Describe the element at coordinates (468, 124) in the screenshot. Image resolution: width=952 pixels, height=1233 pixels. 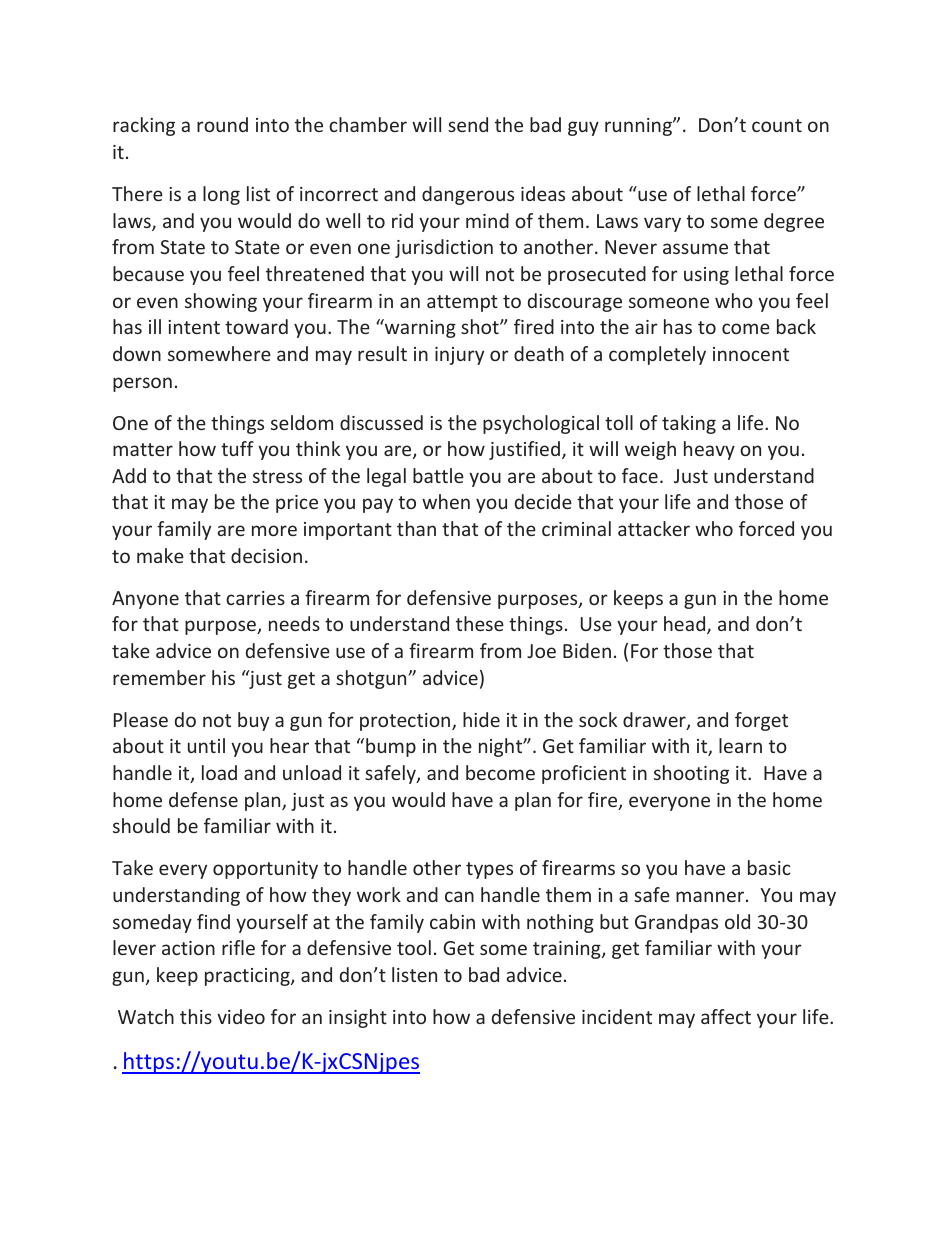
I see `send` at that location.
